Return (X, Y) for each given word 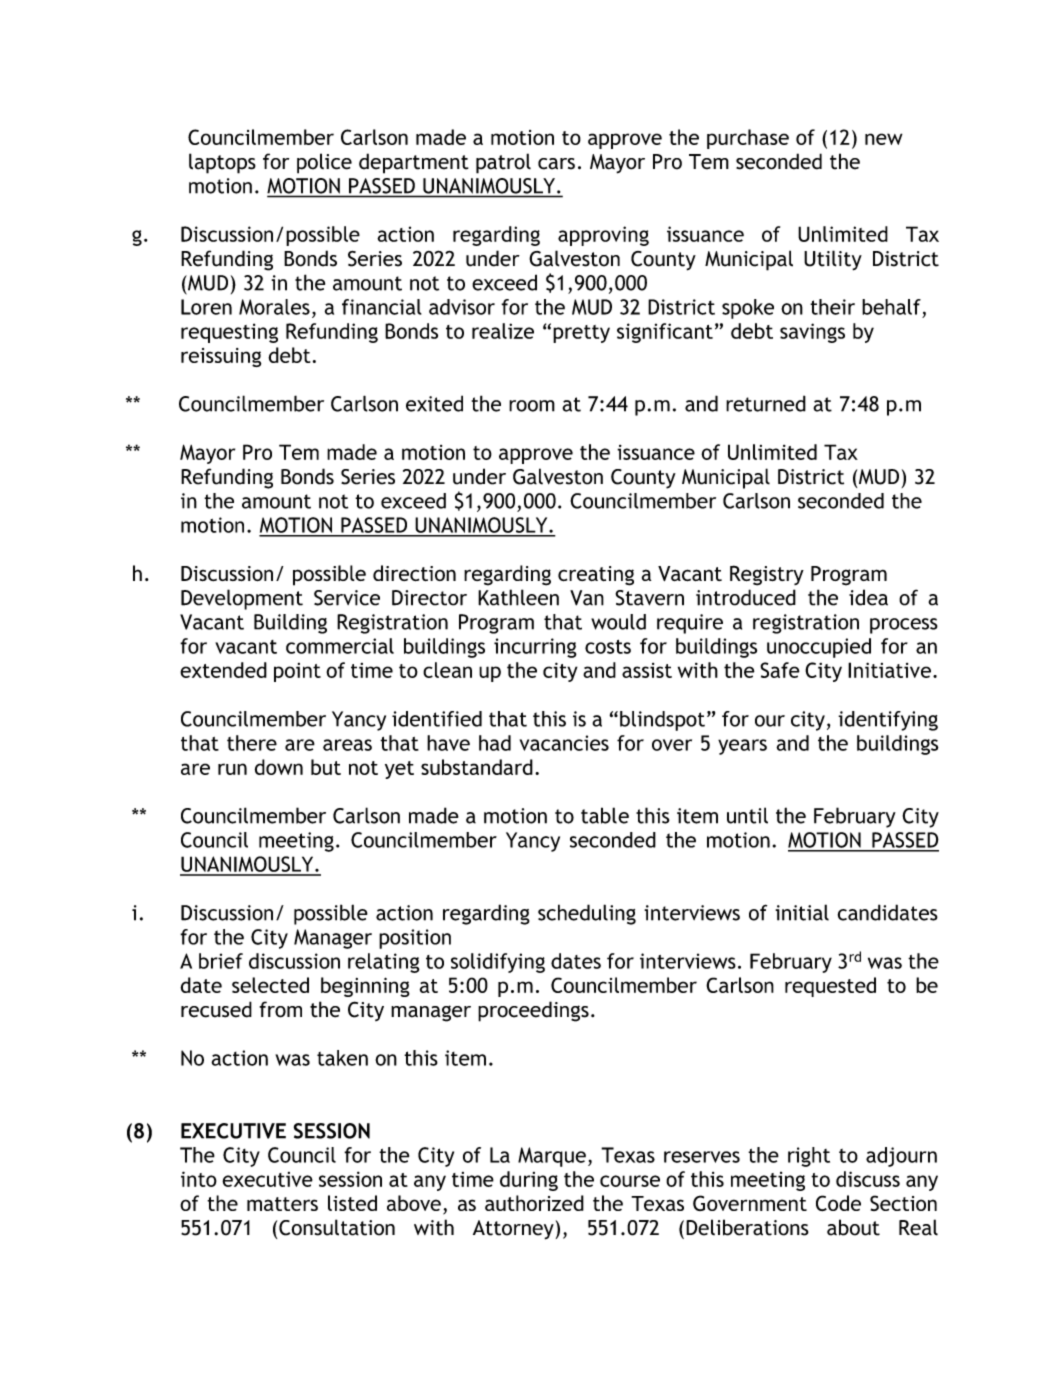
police (324, 163)
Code (838, 1203)
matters (282, 1204)
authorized (534, 1203)
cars (556, 164)
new (884, 139)
